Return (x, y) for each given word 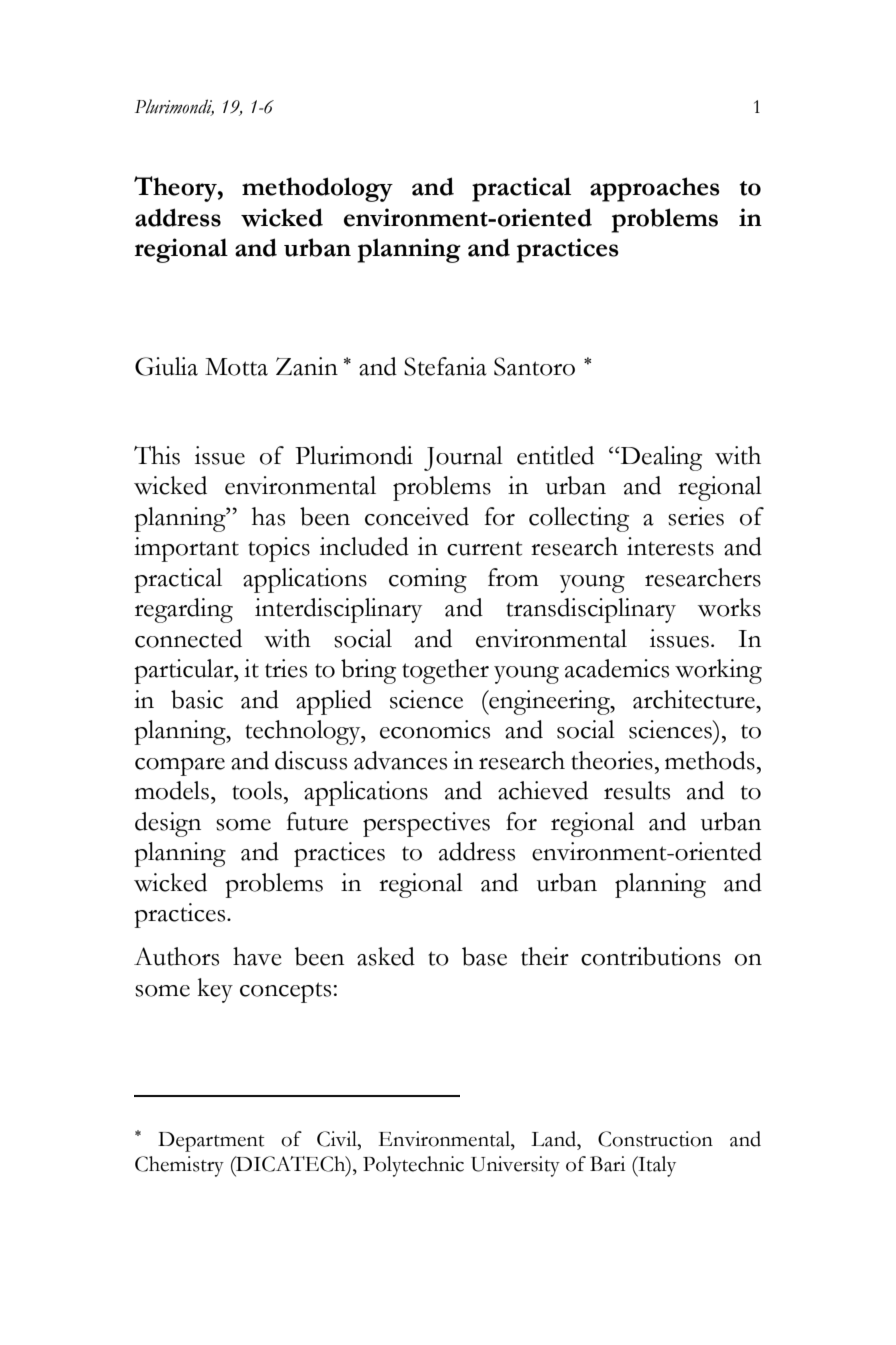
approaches (655, 189)
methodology (317, 189)
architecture (695, 699)
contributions (651, 956)
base (484, 956)
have (257, 956)
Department (211, 1142)
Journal (463, 458)
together (445, 671)
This (157, 455)
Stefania (445, 366)
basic (197, 699)
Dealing (660, 458)
